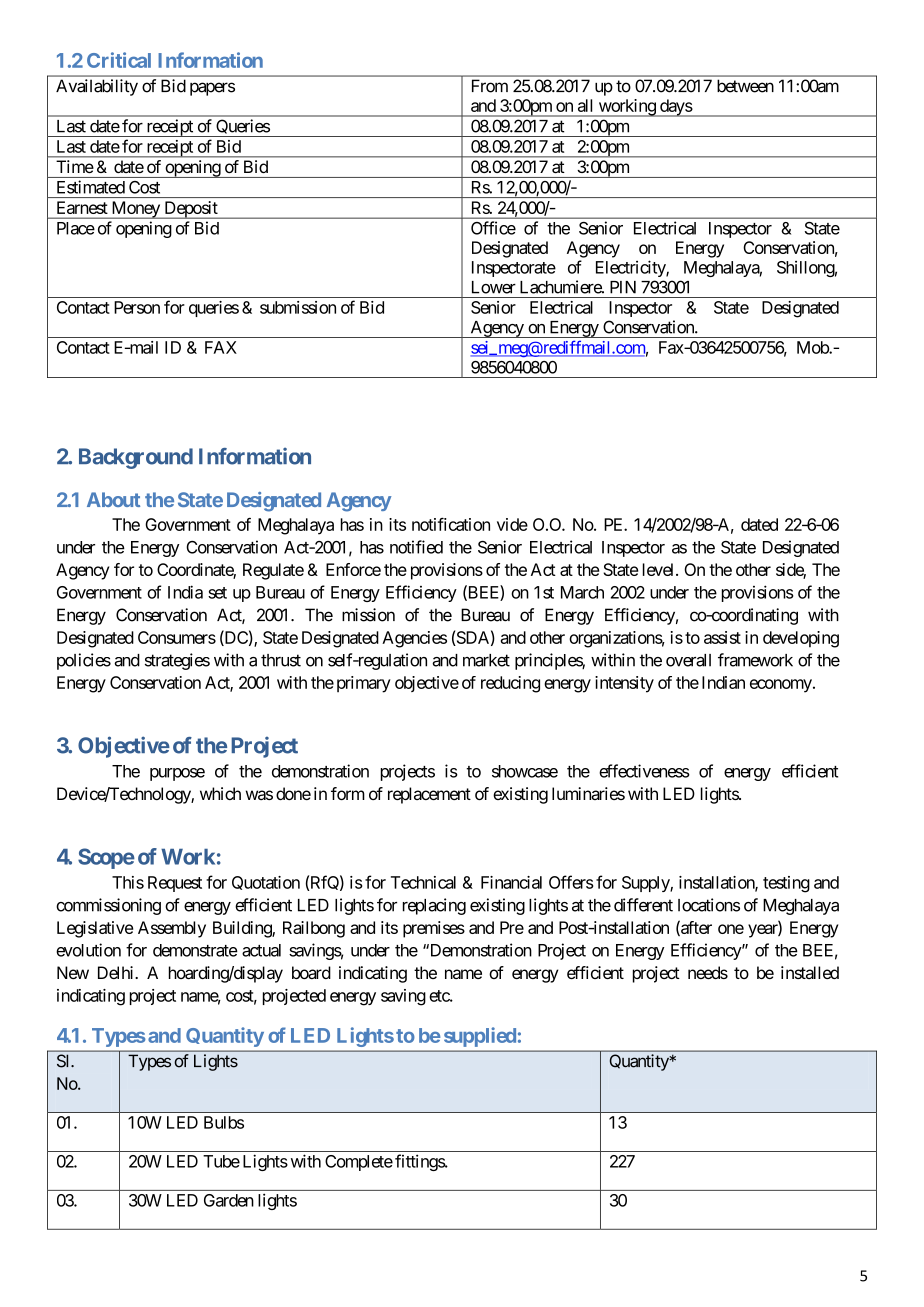  What do you see at coordinates (745, 86) in the screenshot?
I see `between` at bounding box center [745, 86].
